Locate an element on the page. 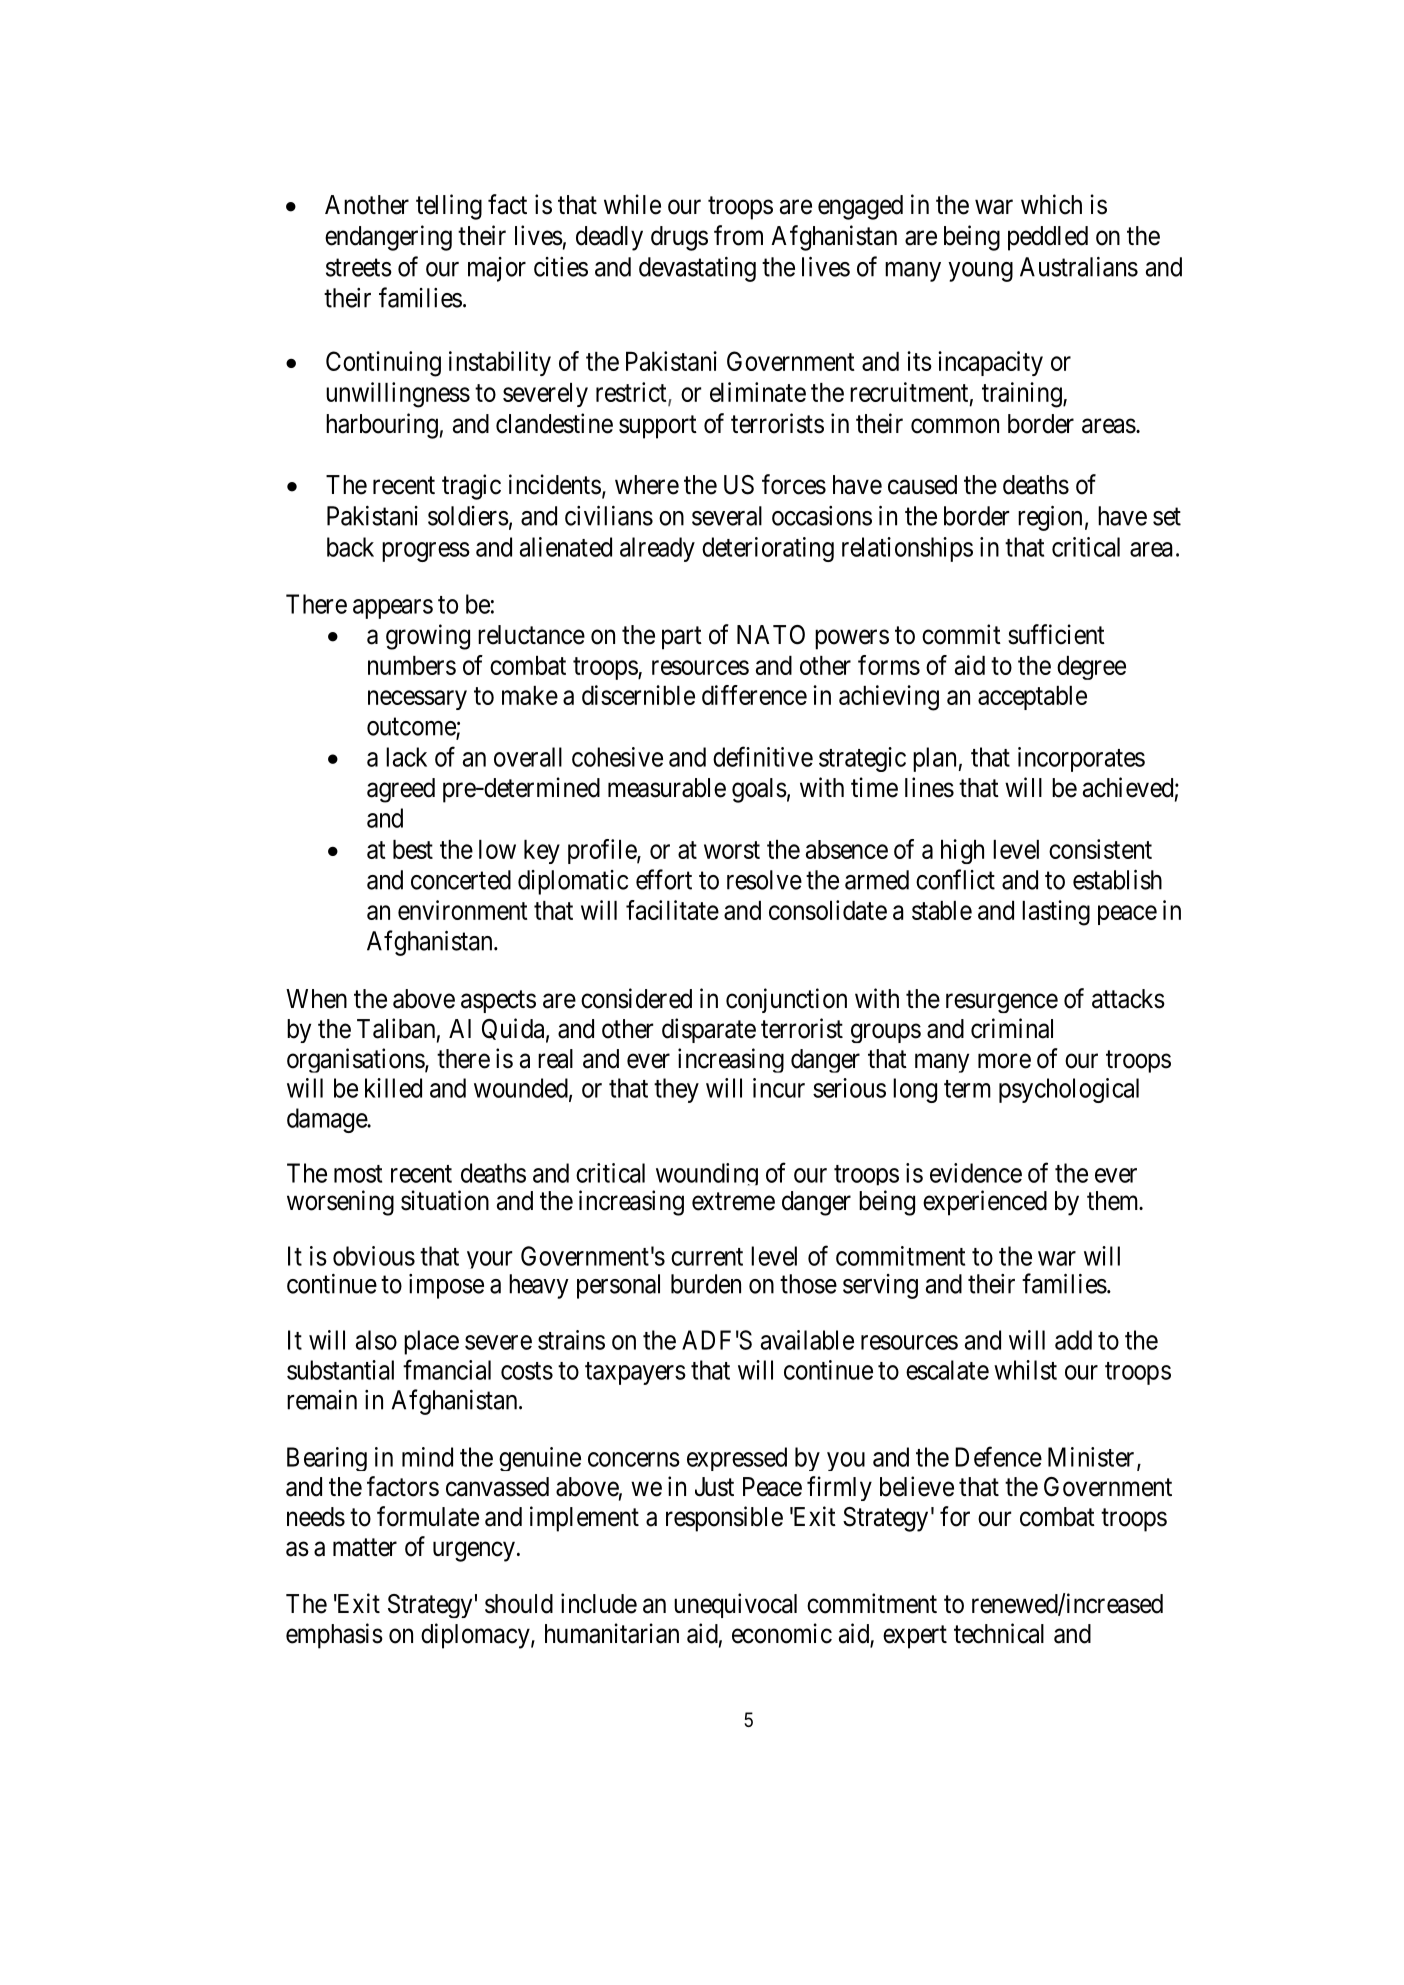  region is located at coordinates (1050, 518).
